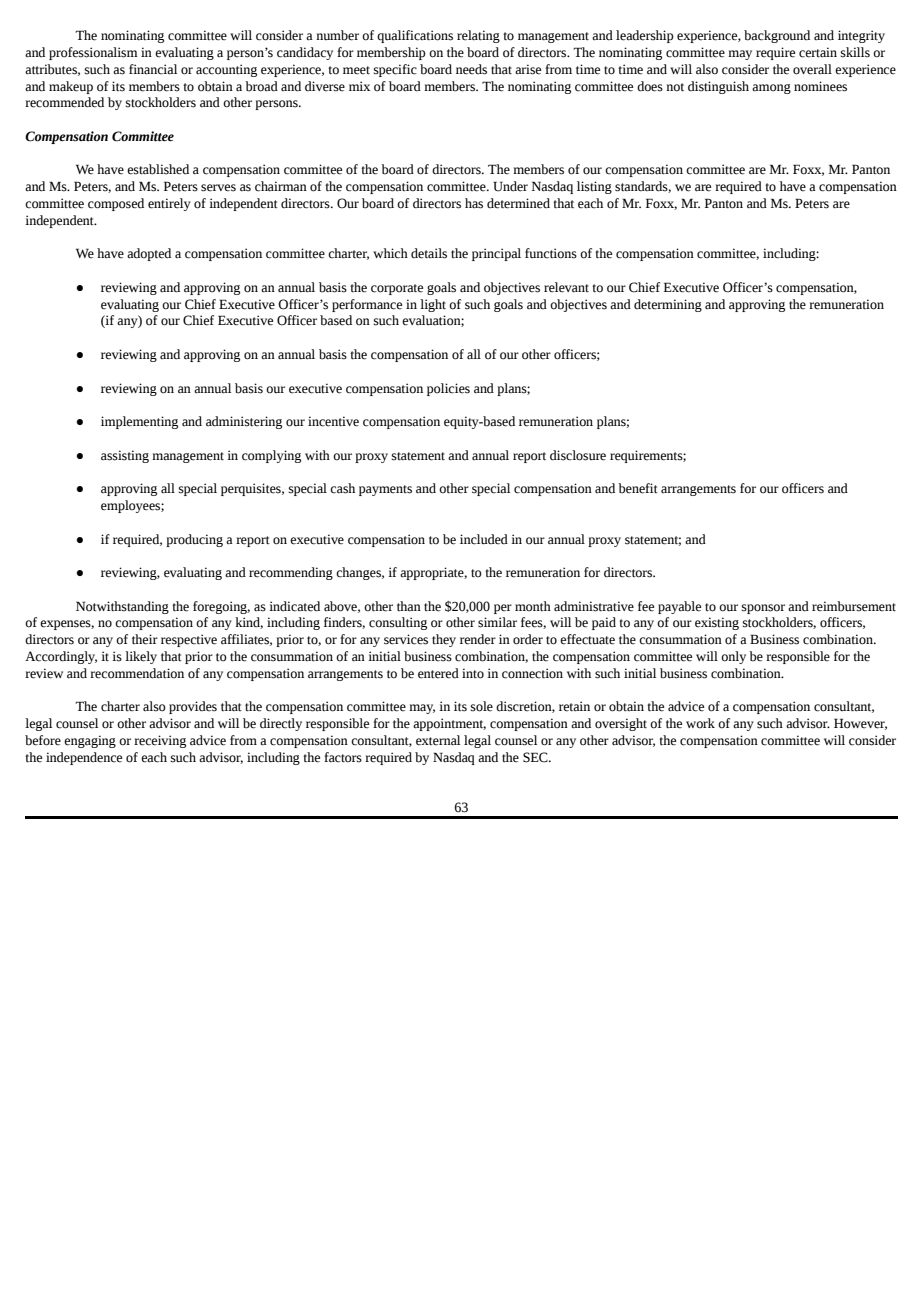 This screenshot has width=924, height=1308. What do you see at coordinates (700, 723) in the screenshot?
I see `work` at bounding box center [700, 723].
